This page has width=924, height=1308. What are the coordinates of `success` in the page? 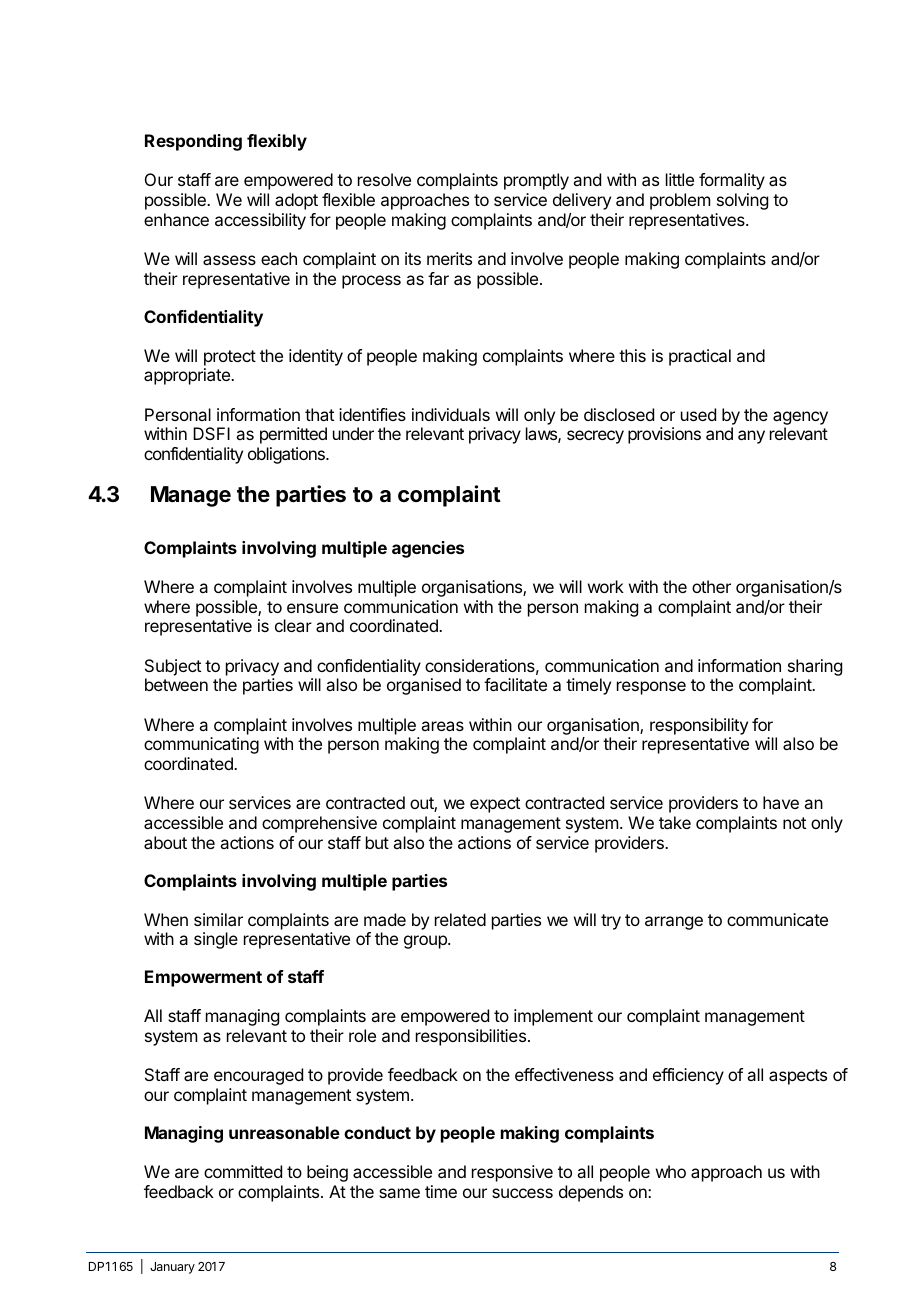 It's located at (522, 1193).
